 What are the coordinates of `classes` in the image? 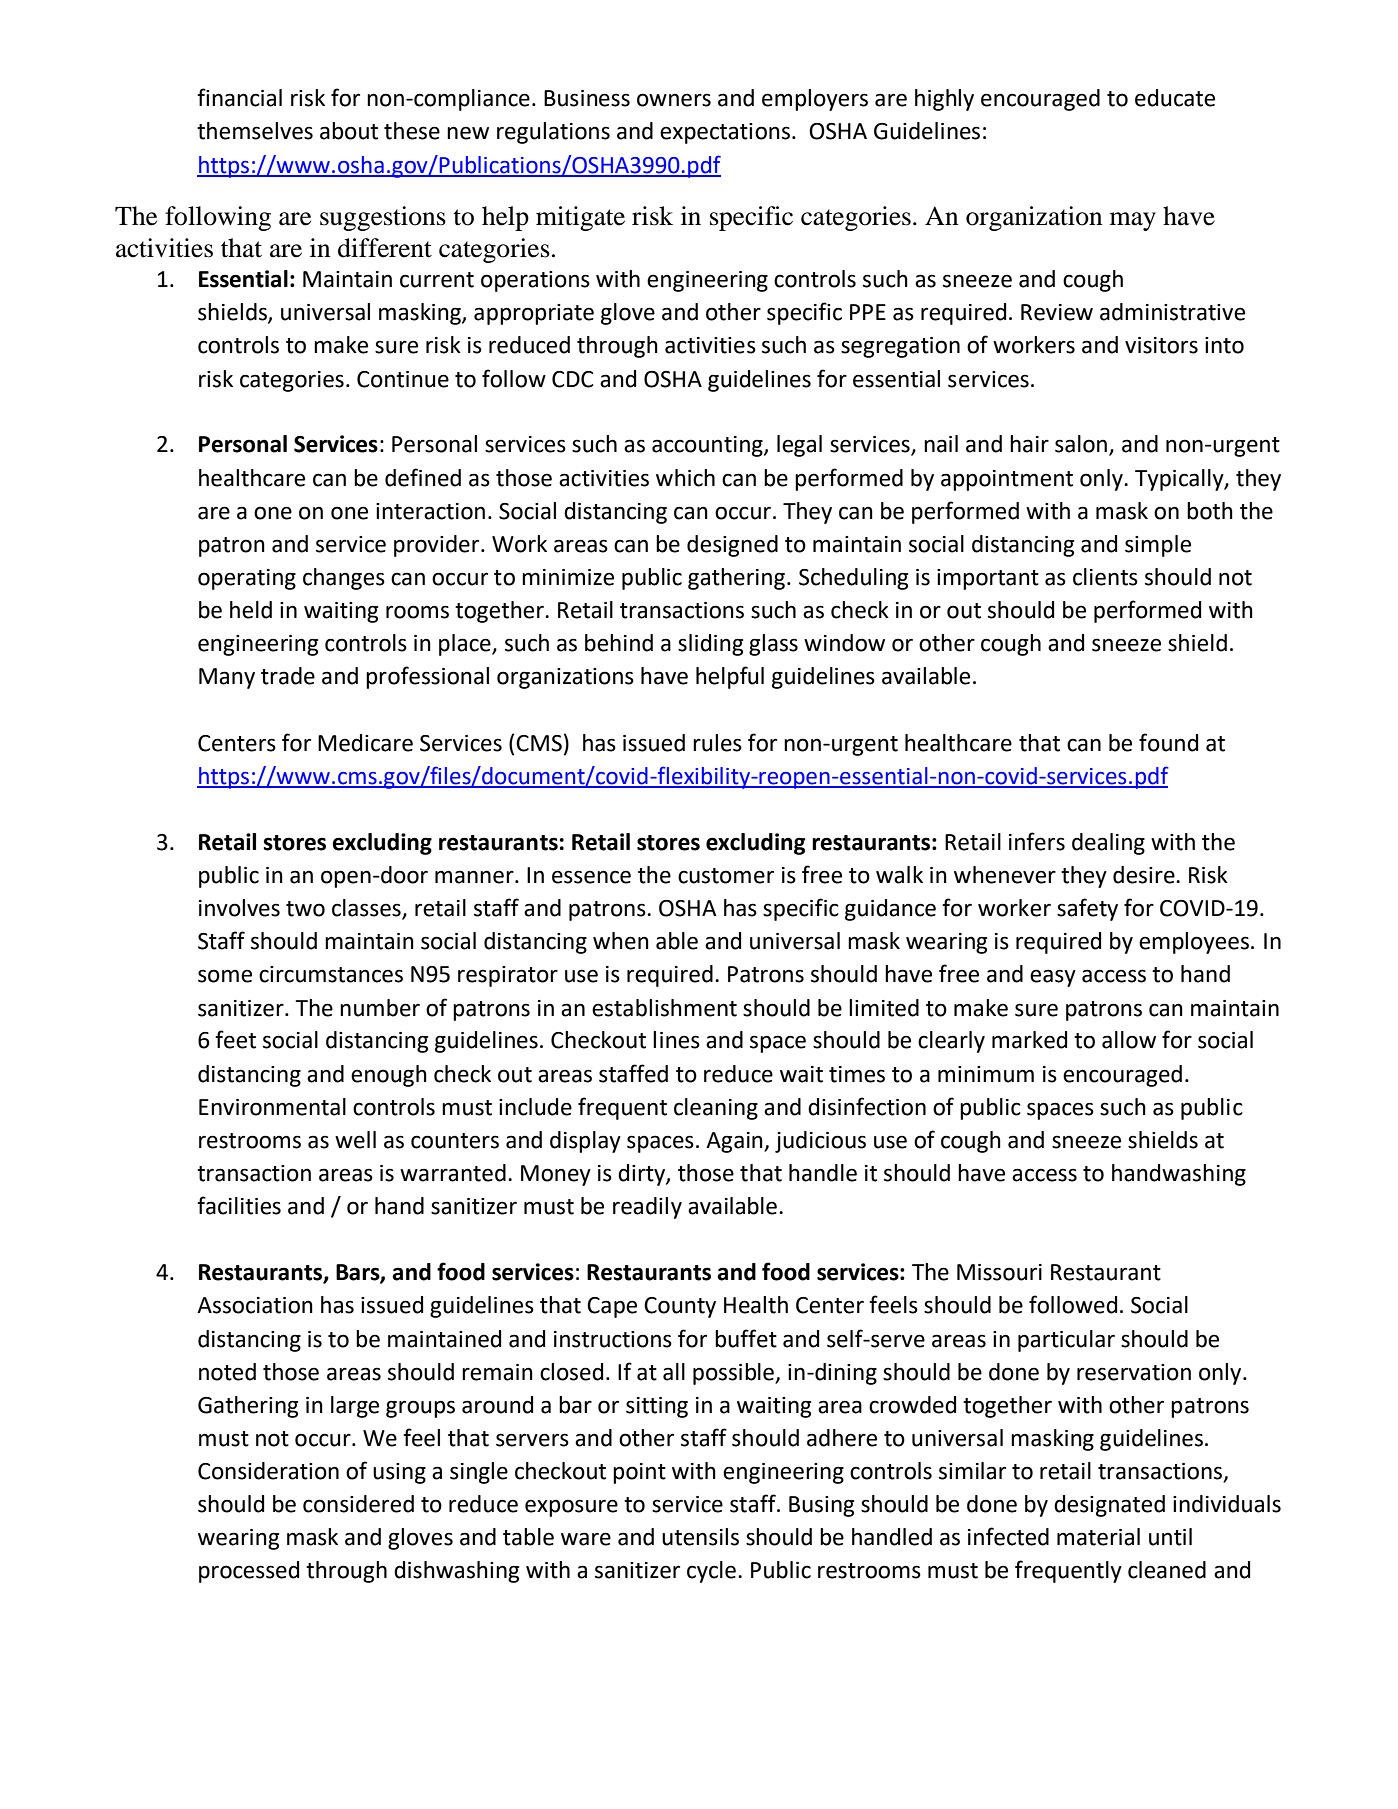 It's located at (367, 909).
